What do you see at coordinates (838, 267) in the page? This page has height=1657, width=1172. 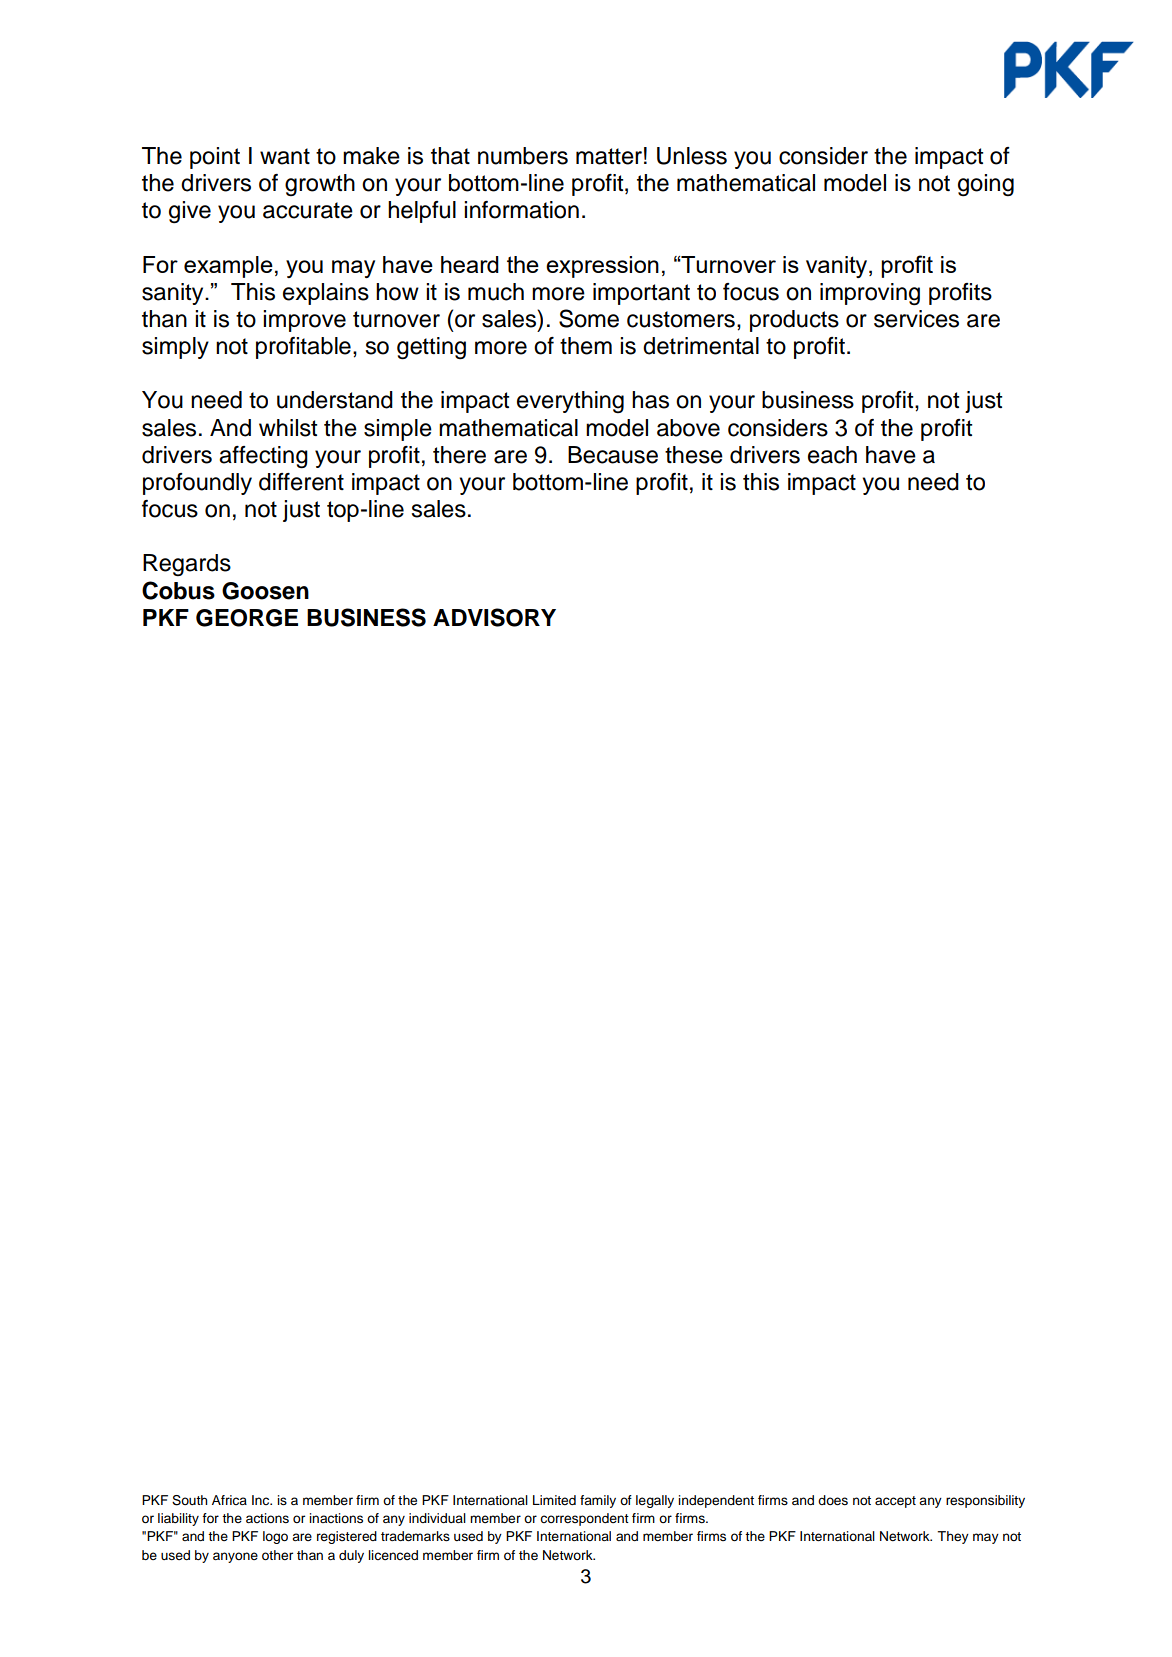 I see `vanity` at bounding box center [838, 267].
